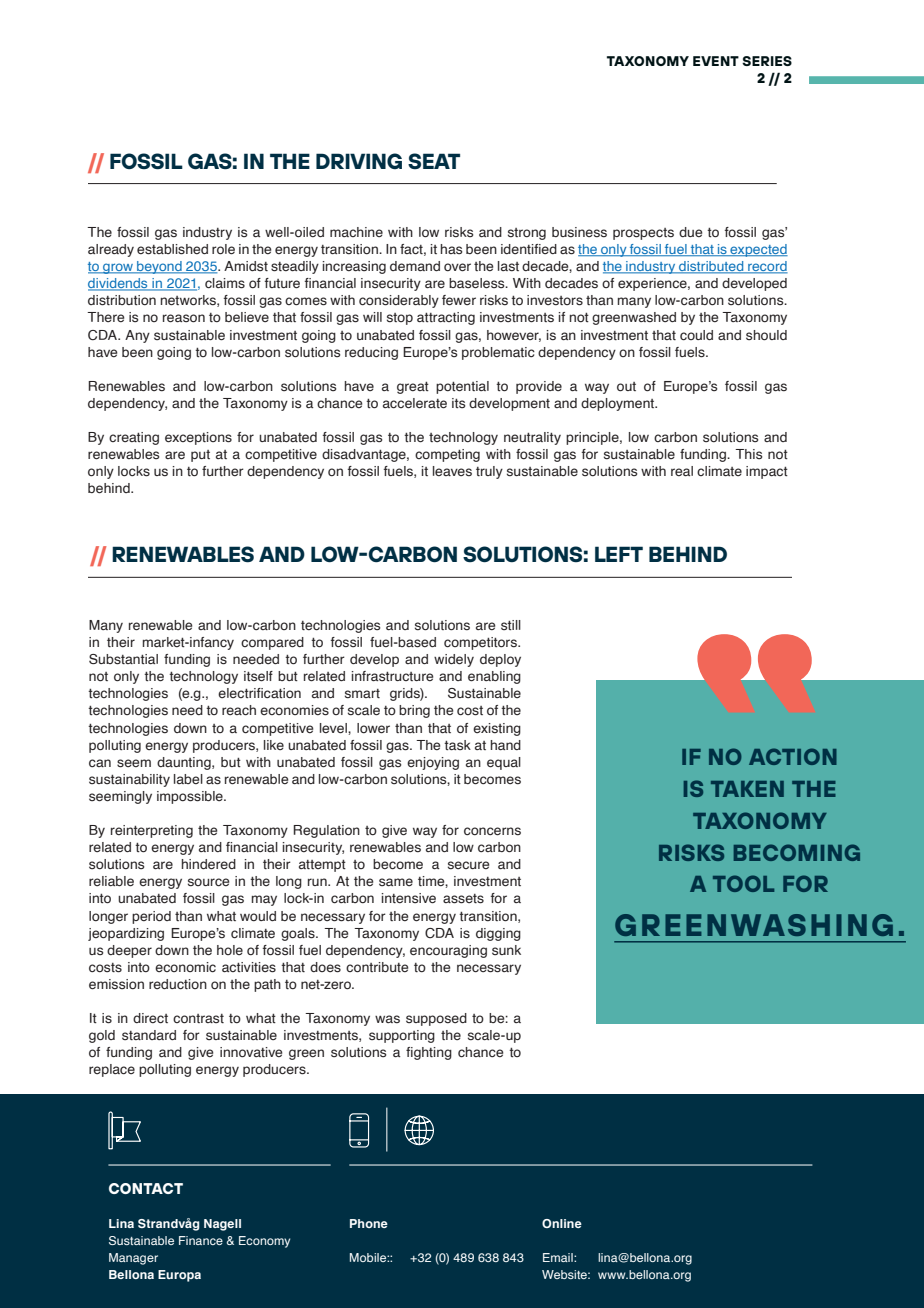 This page has width=924, height=1308. Describe the element at coordinates (172, 249) in the page. I see `established` at that location.
